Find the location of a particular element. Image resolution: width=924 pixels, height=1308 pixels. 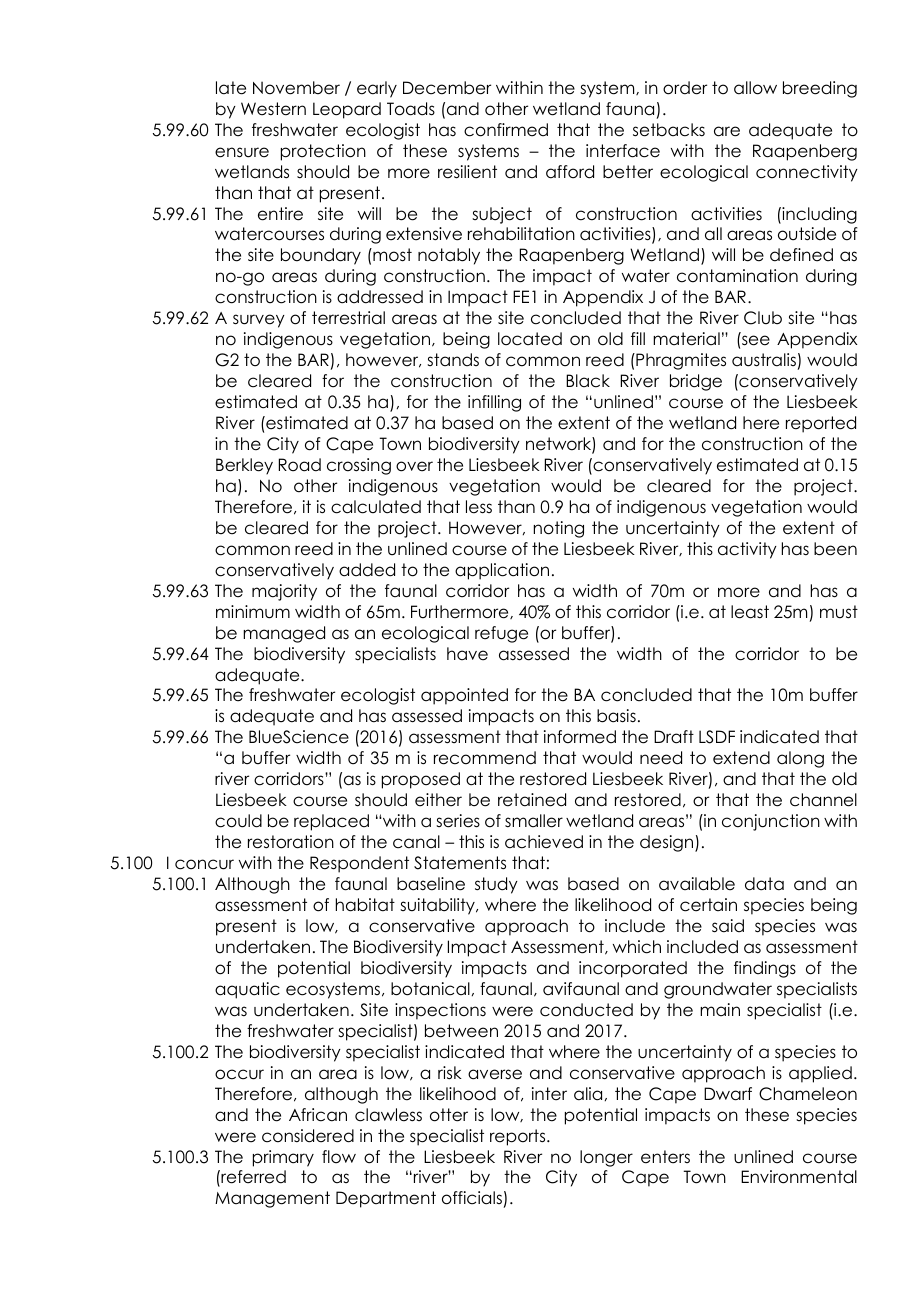

study is located at coordinates (496, 885).
